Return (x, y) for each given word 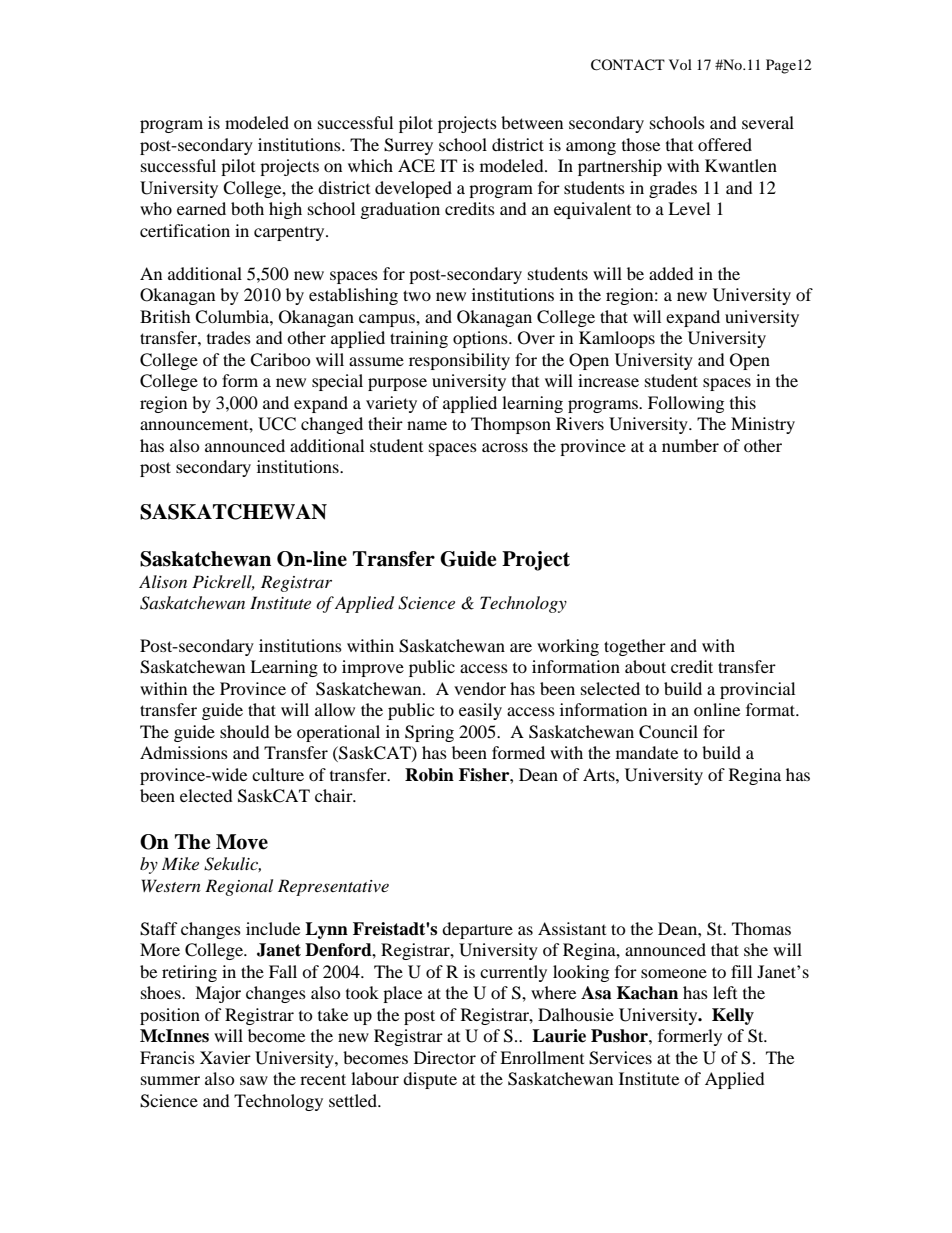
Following (686, 404)
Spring (429, 733)
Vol (680, 64)
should (245, 731)
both (247, 208)
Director (445, 1057)
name (427, 425)
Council (668, 732)
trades (229, 337)
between (532, 122)
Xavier (225, 1057)
